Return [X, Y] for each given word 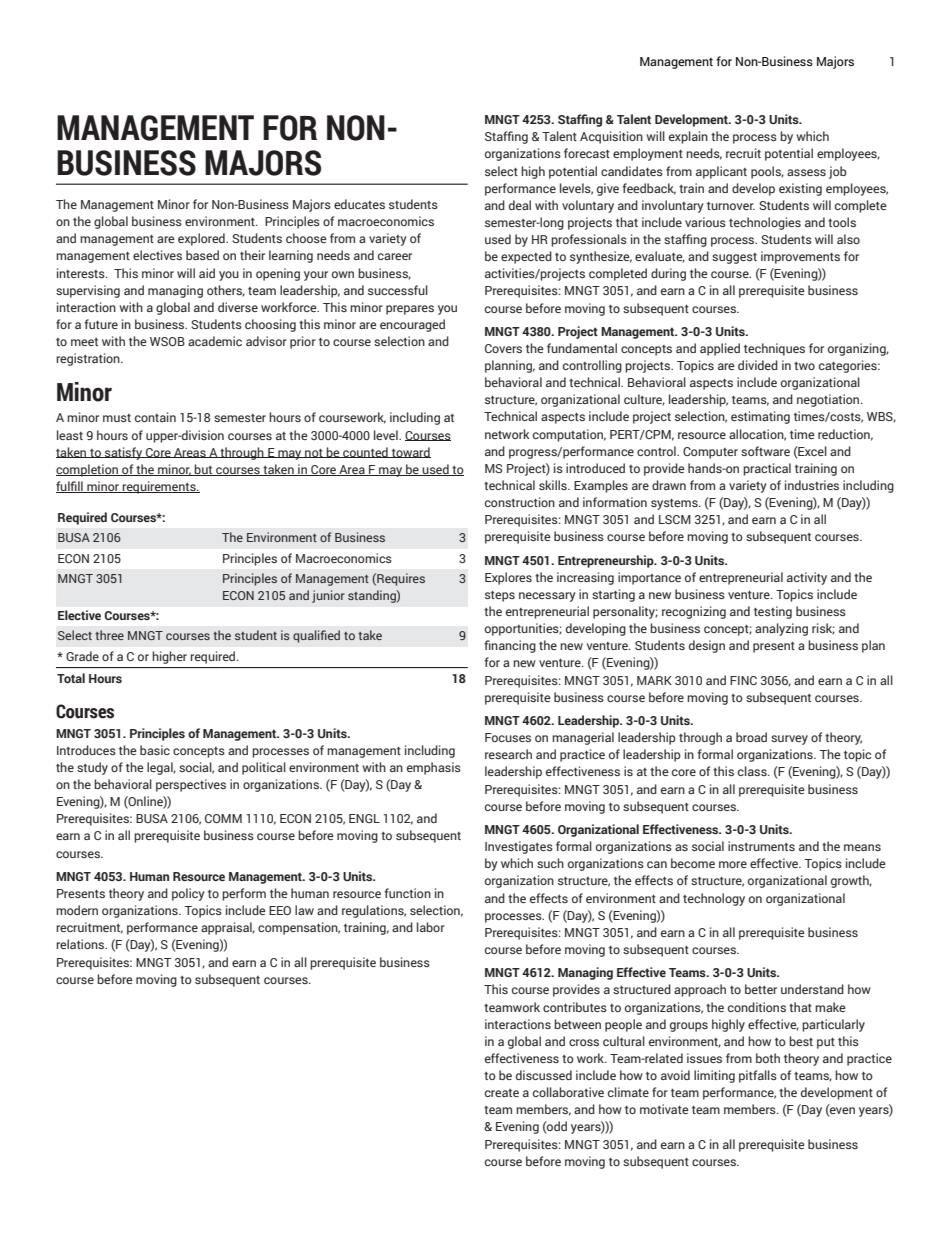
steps [500, 596]
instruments [761, 846]
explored [202, 239]
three [109, 635]
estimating [760, 417]
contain [155, 417]
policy [188, 894]
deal [520, 205]
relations [81, 944]
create [502, 1093]
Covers [503, 348]
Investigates [519, 847]
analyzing [781, 629]
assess [806, 172]
